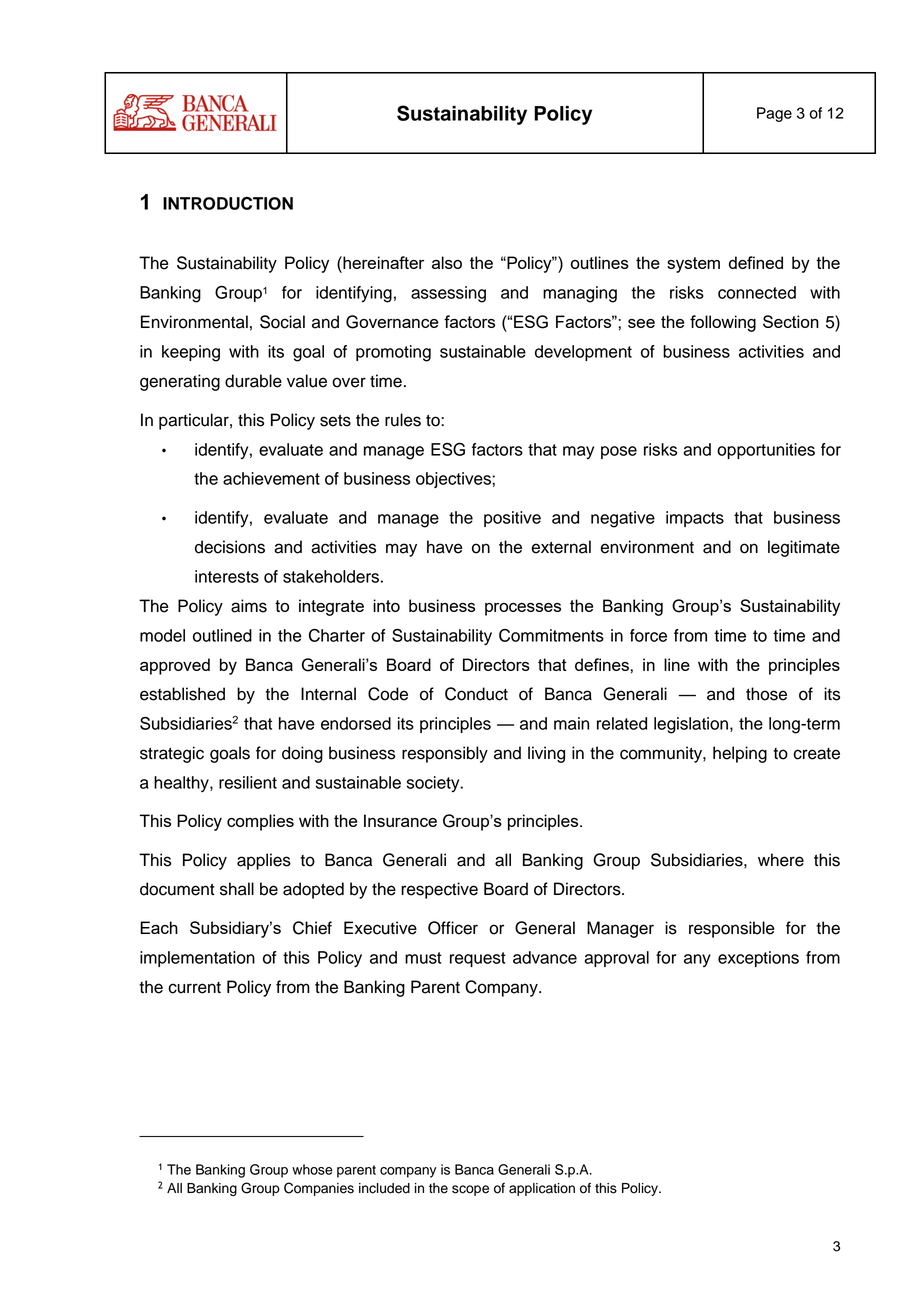 Image resolution: width=924 pixels, height=1308 pixels. Describe the element at coordinates (312, 1169) in the document. I see `whose` at that location.
